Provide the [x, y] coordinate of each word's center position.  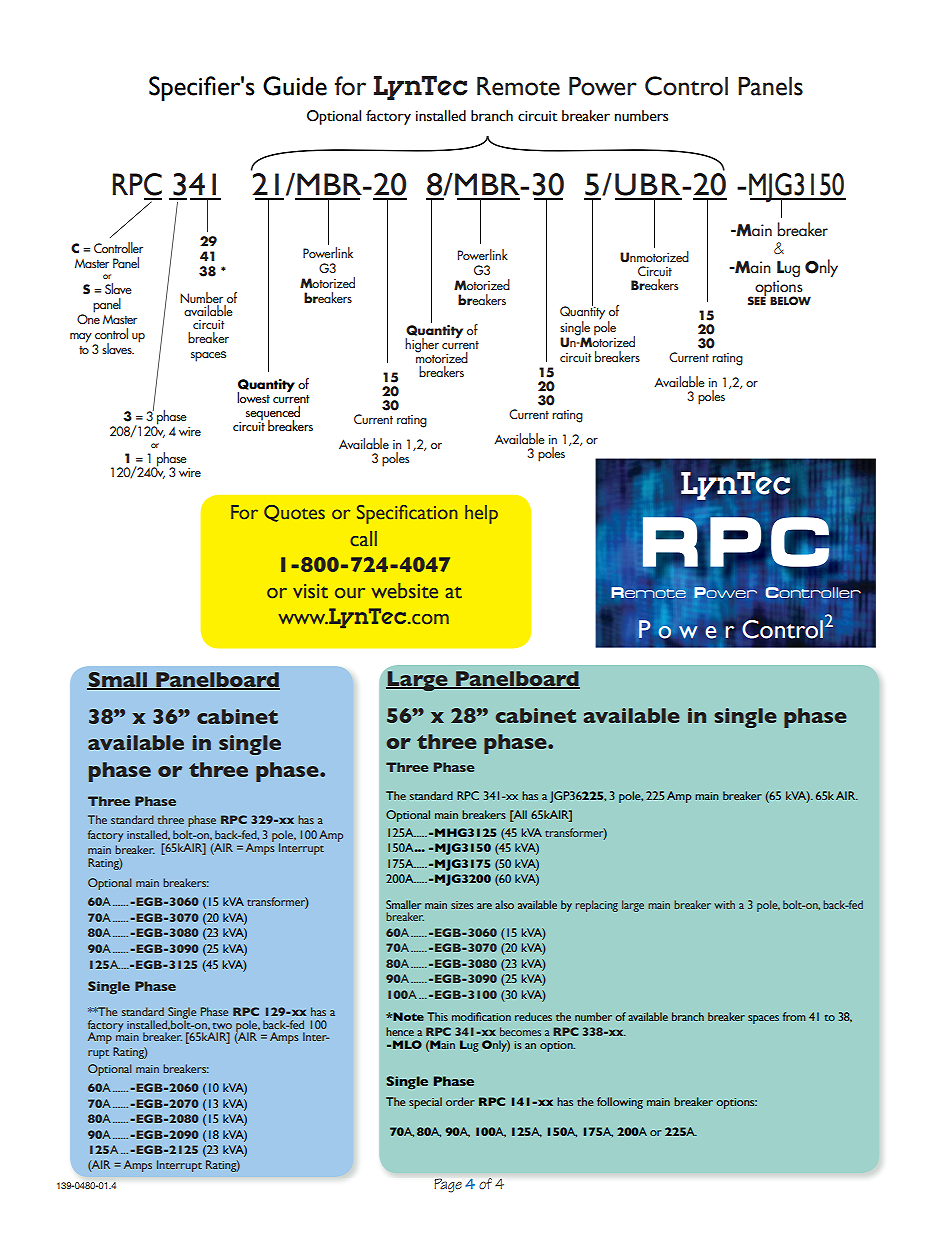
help [481, 514]
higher [422, 345]
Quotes [294, 513]
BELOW [790, 301]
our [350, 593]
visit [310, 591]
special [425, 1103]
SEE [757, 299]
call [364, 538]
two [222, 1026]
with [724, 904]
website [405, 590]
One [88, 318]
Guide [295, 86]
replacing [597, 906]
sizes [462, 905]
